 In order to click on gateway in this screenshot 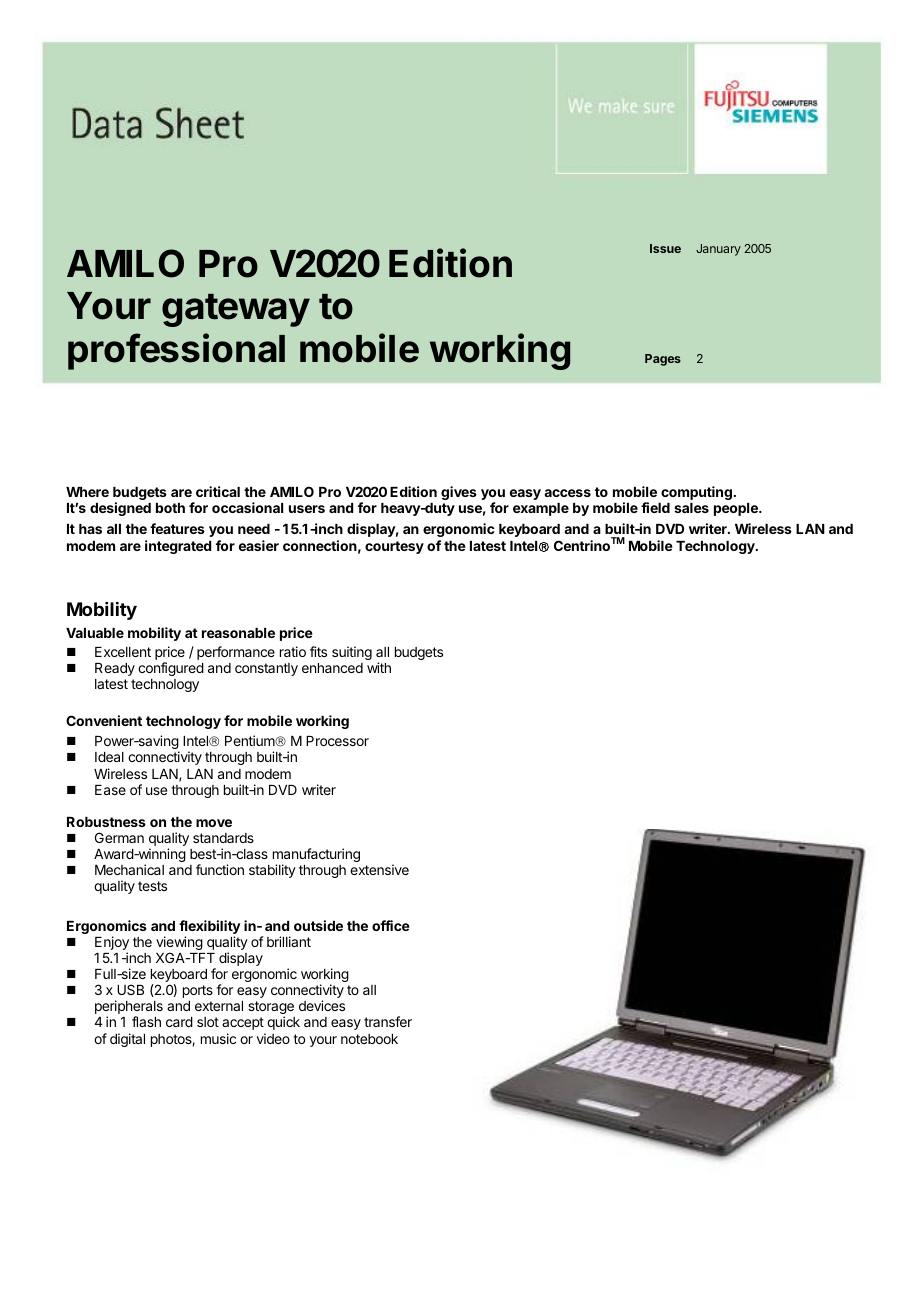, I will do `click(236, 310)`.
